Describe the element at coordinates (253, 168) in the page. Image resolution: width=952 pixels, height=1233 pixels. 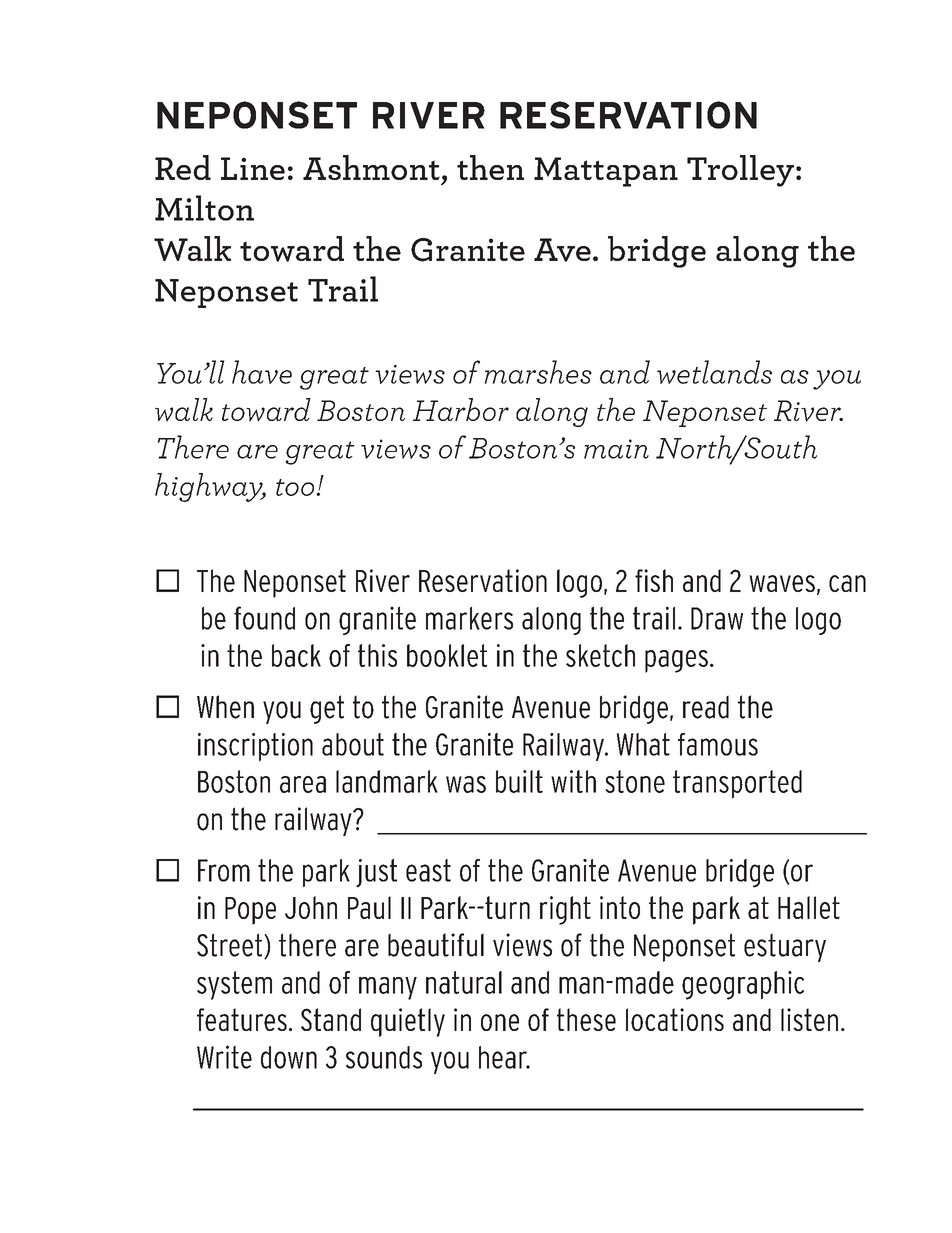
I see `Line` at that location.
